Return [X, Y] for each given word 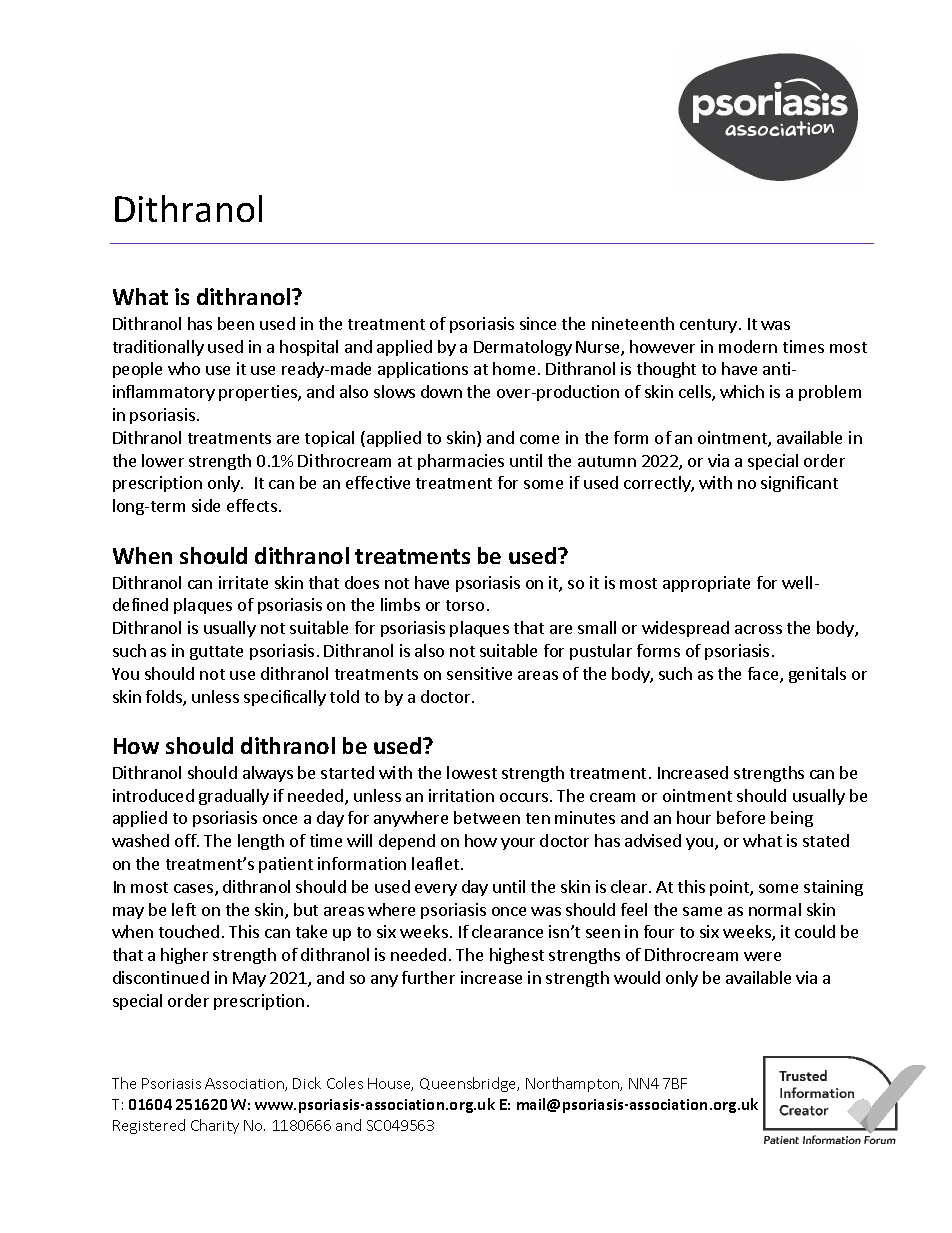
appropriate [706, 584]
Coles [345, 1083]
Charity [215, 1126]
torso [465, 605]
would [637, 977]
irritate [243, 582]
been [236, 323]
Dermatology [523, 348]
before [741, 817]
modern [748, 346]
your [518, 844]
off [186, 840]
